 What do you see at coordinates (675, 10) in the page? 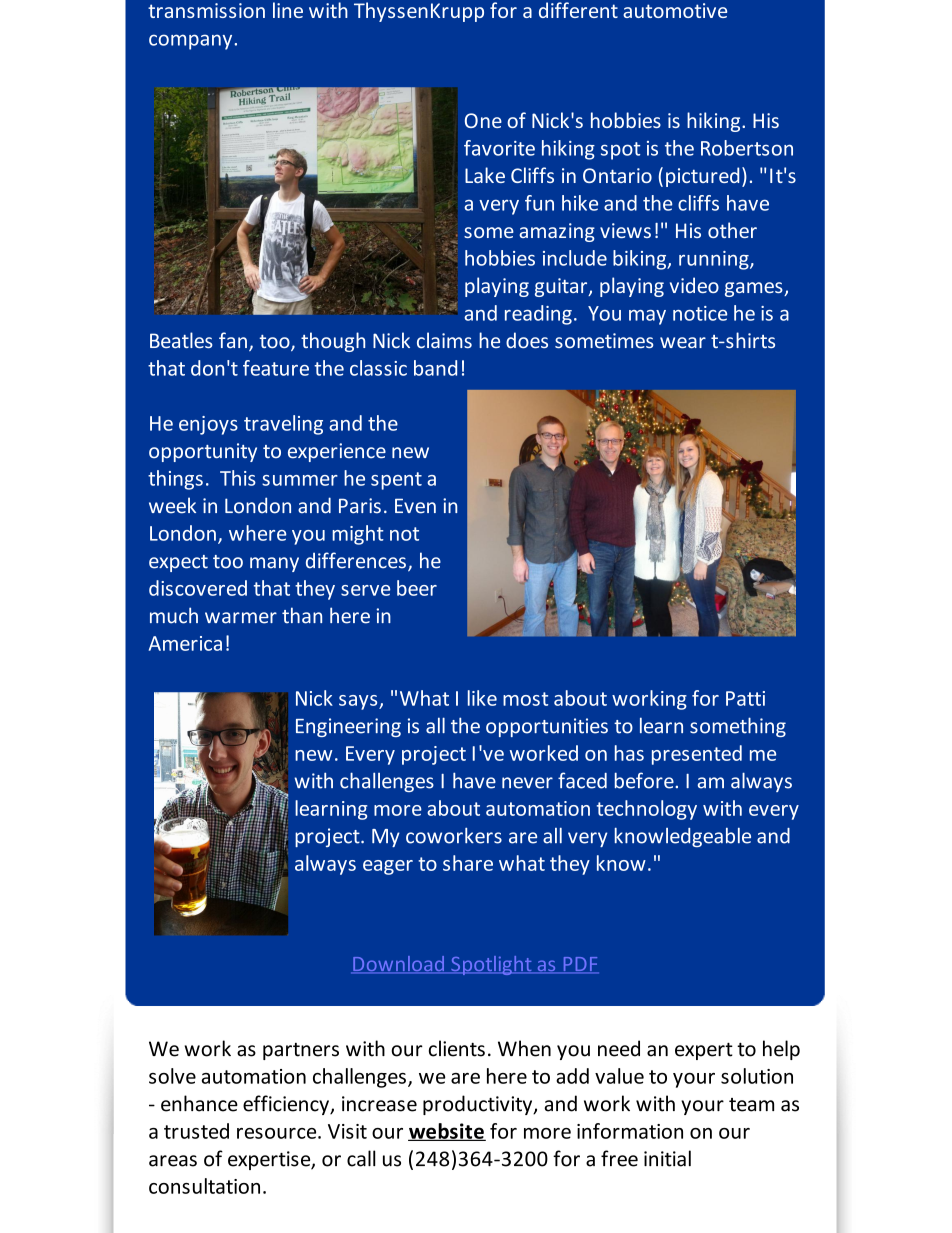
I see `automotive` at bounding box center [675, 10].
